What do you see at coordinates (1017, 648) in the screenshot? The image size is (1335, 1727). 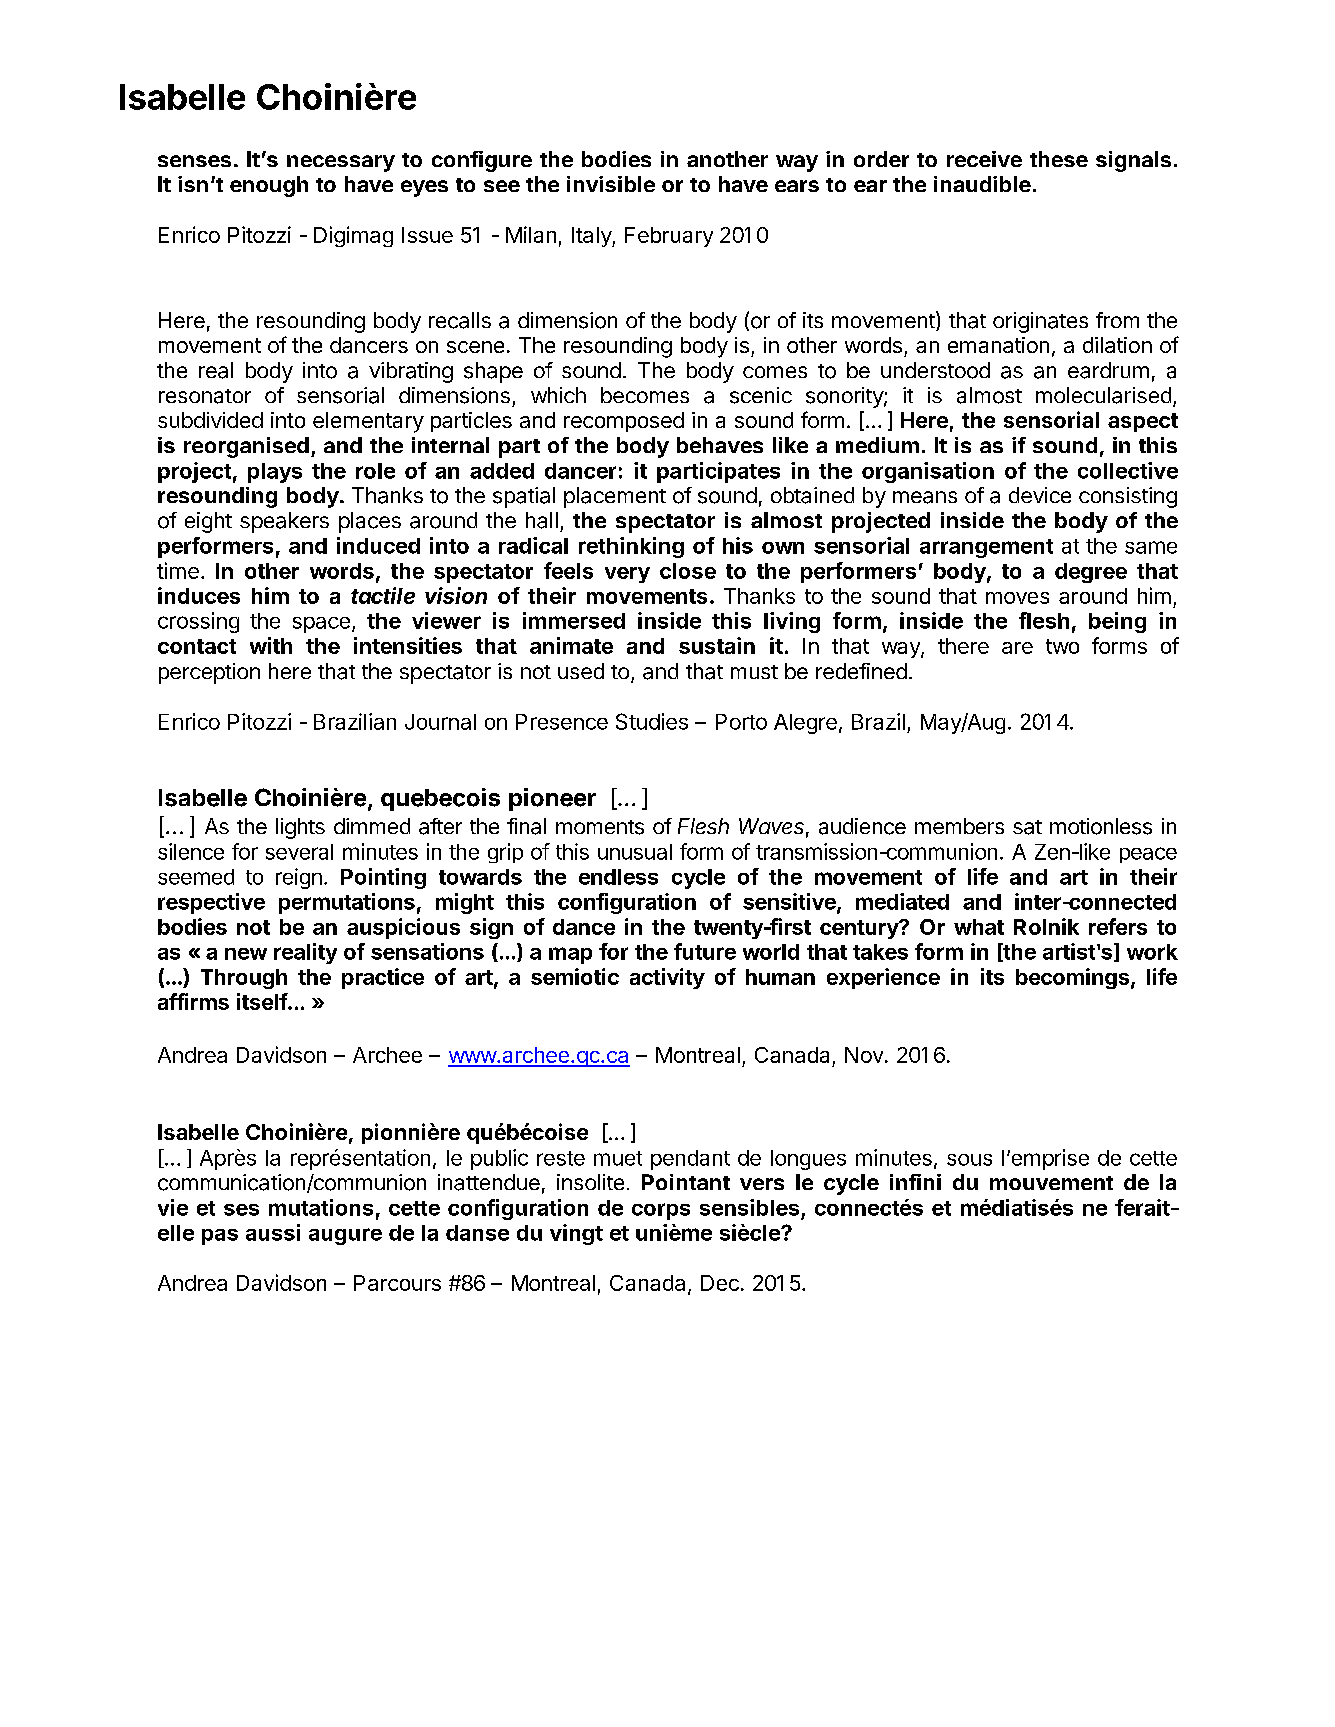 I see `are` at bounding box center [1017, 648].
